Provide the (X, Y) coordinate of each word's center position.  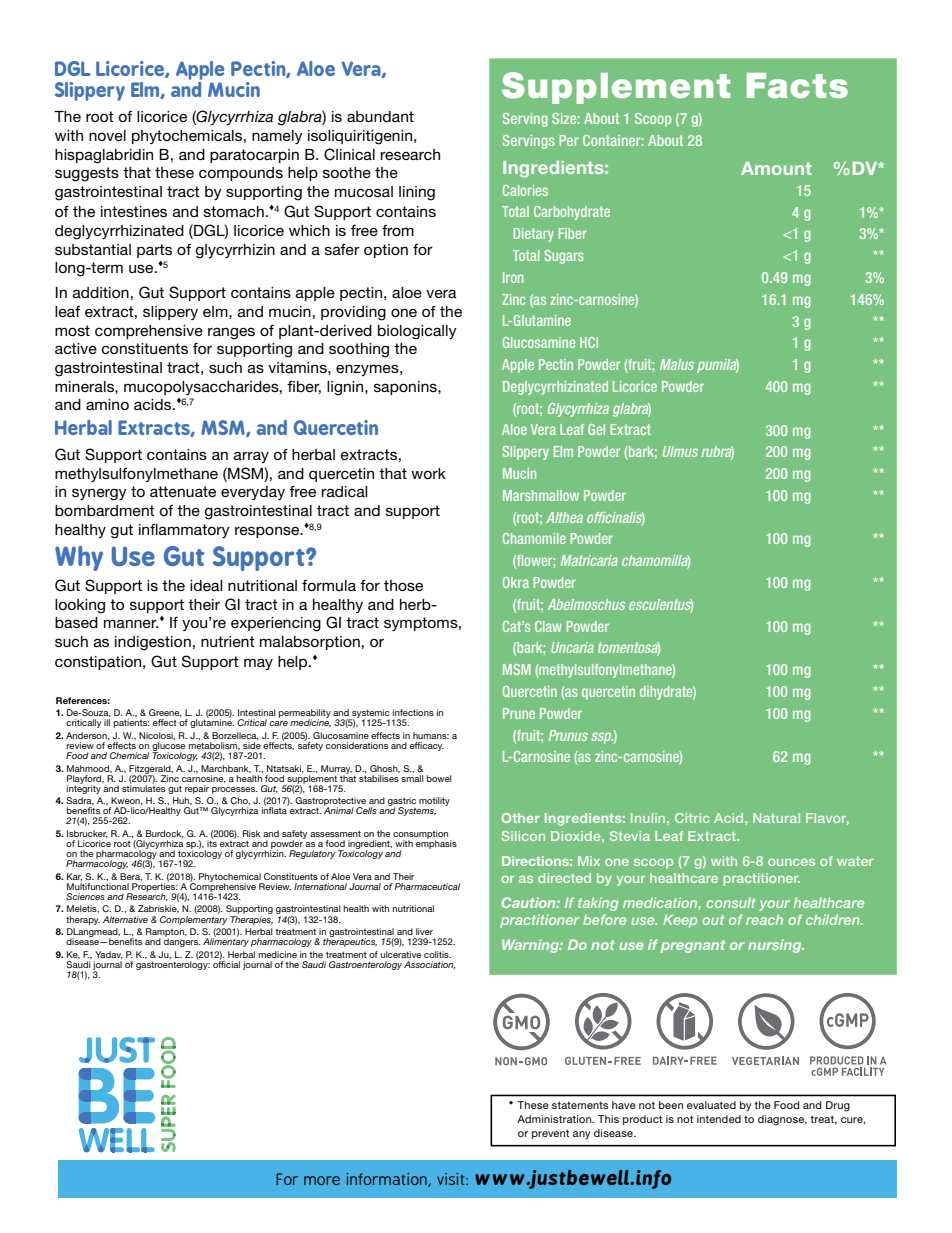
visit (452, 1179)
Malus (677, 364)
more (322, 1180)
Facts (797, 86)
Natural (776, 818)
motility (434, 801)
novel (107, 135)
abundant (380, 116)
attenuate (183, 491)
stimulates (143, 787)
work (428, 473)
